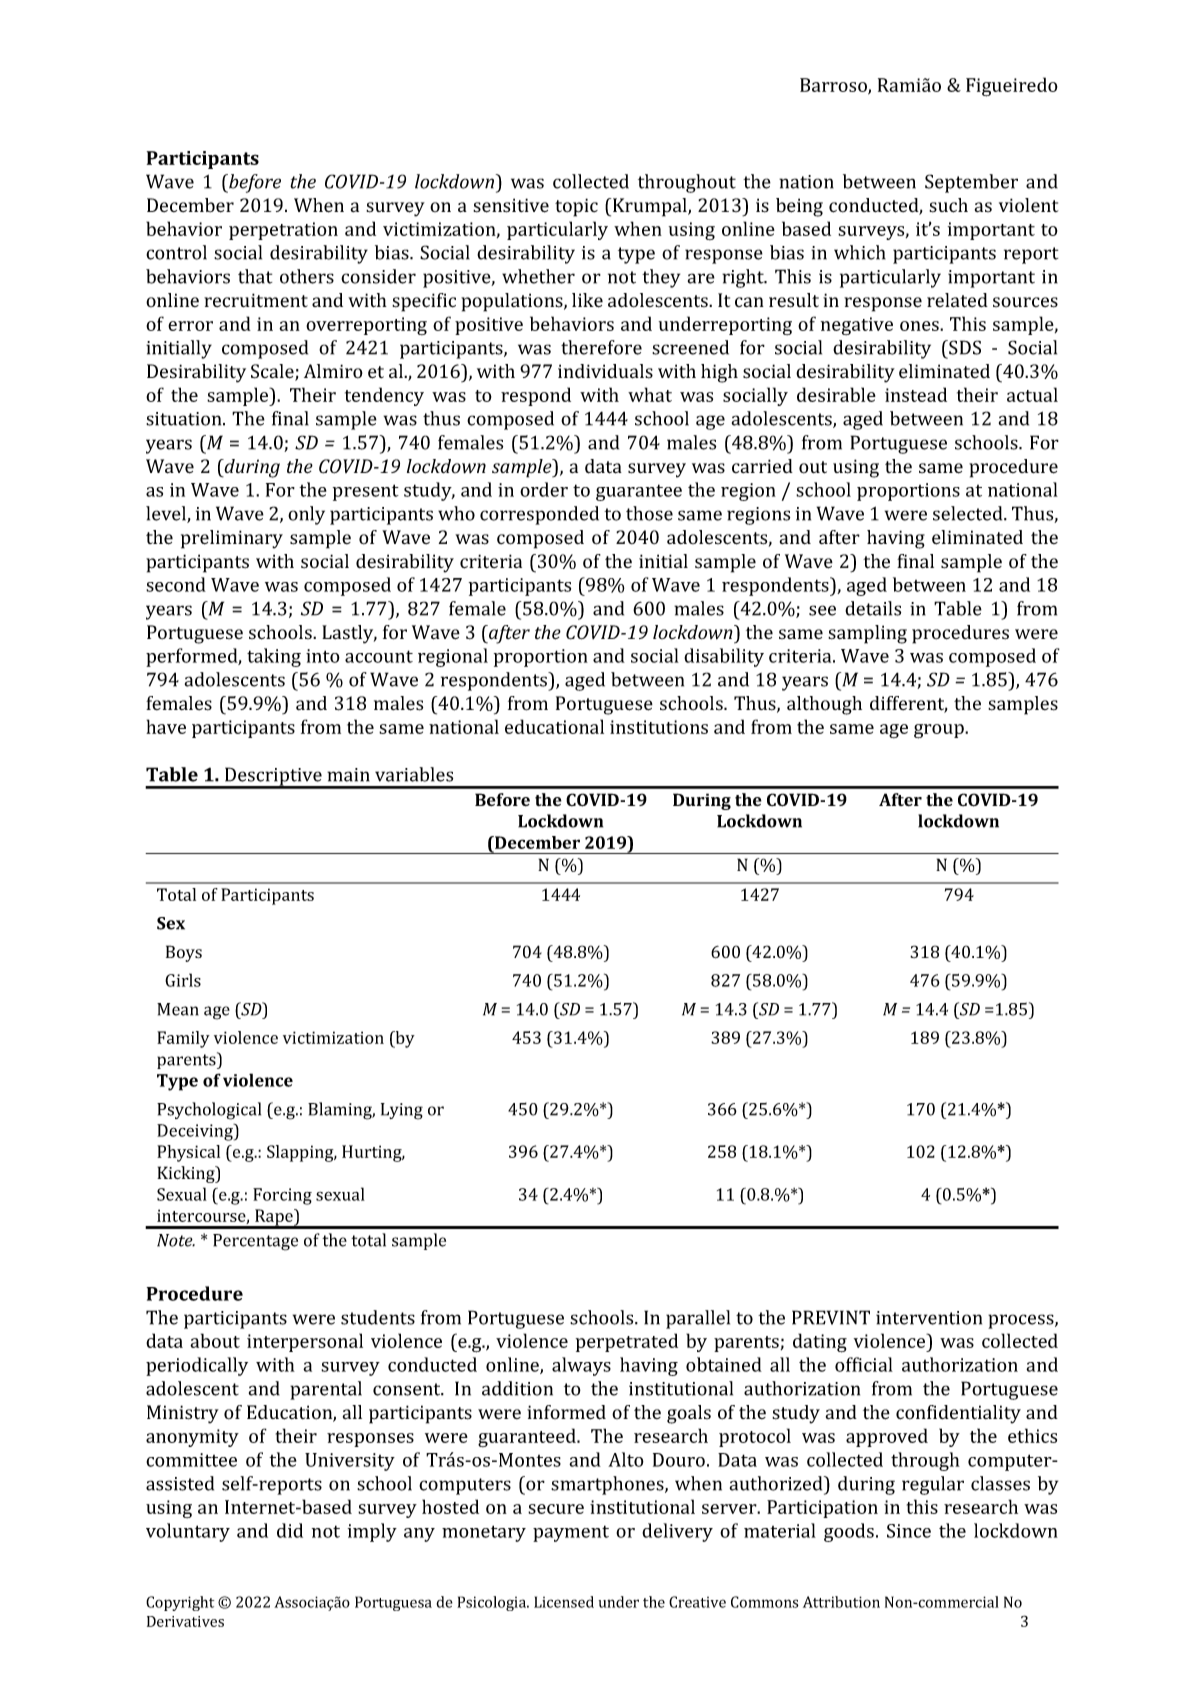  Describe the element at coordinates (576, 207) in the page. I see `topic` at that location.
